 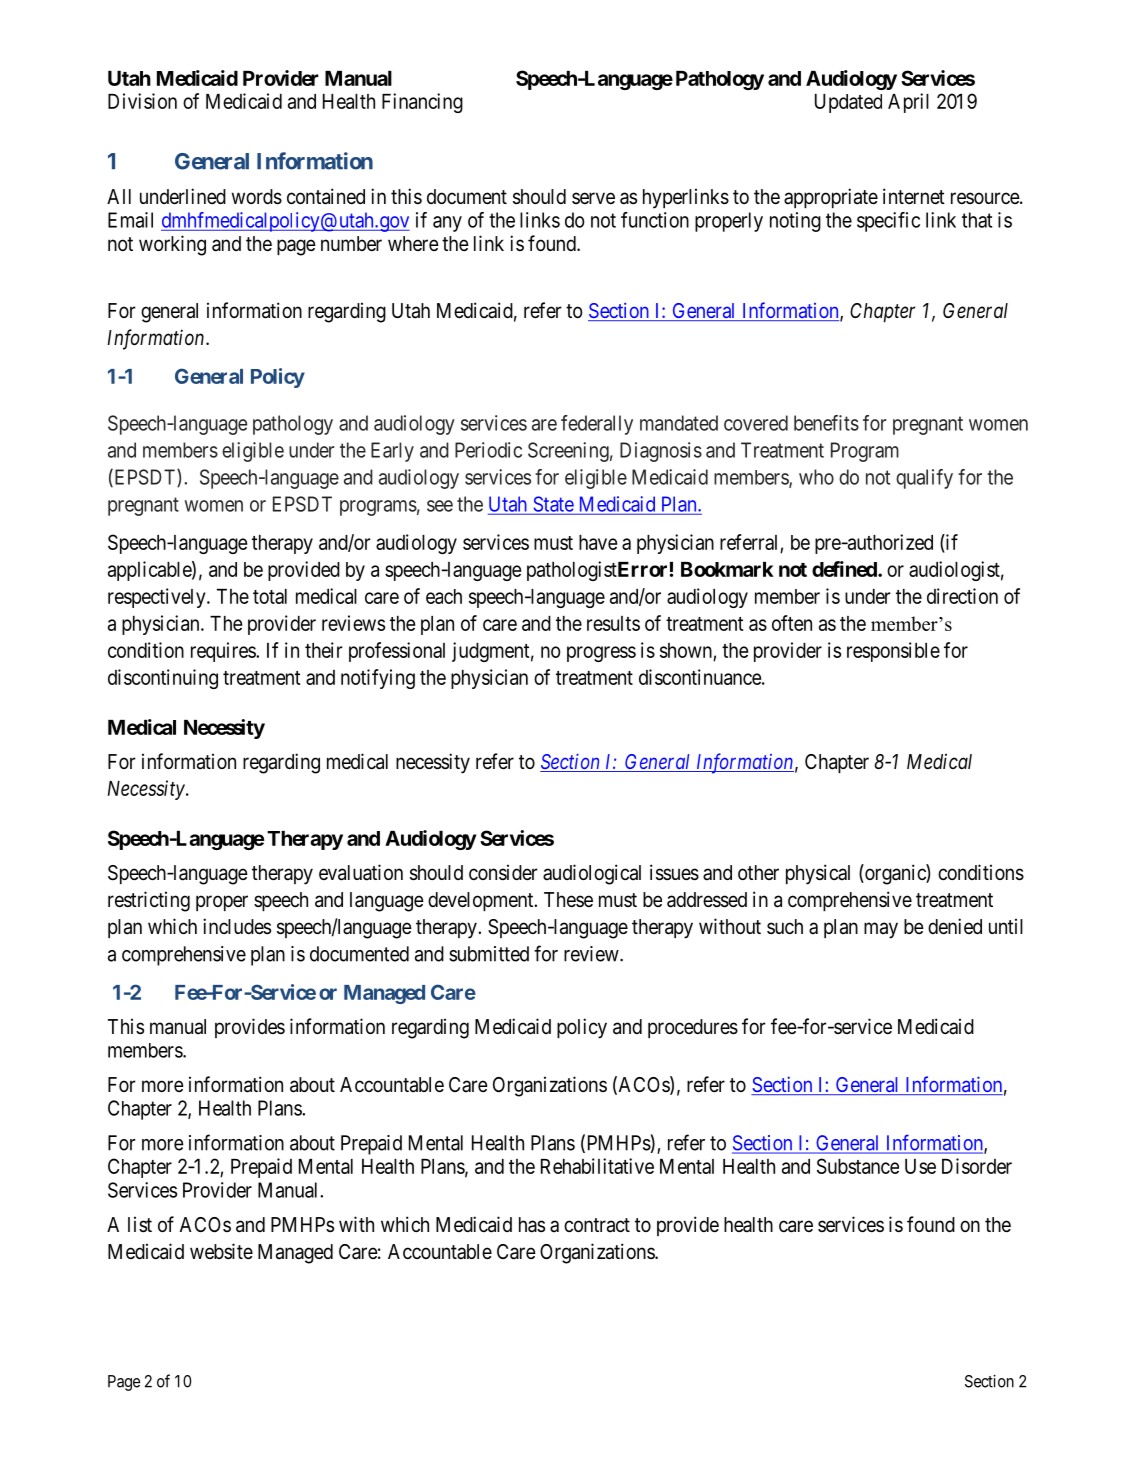 What do you see at coordinates (221, 1251) in the screenshot?
I see `website` at bounding box center [221, 1251].
